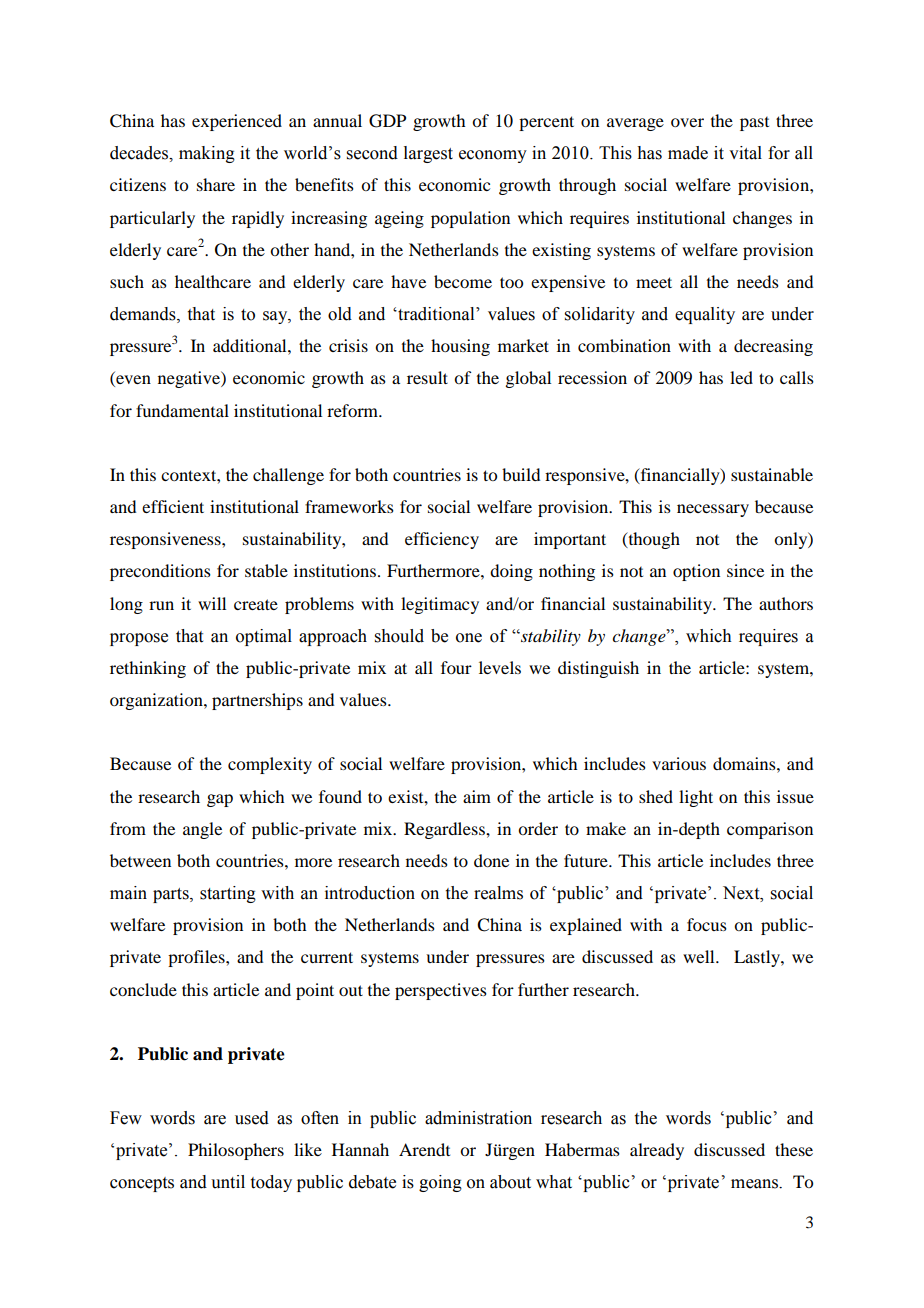  Describe the element at coordinates (264, 637) in the screenshot. I see `optimal` at that location.
